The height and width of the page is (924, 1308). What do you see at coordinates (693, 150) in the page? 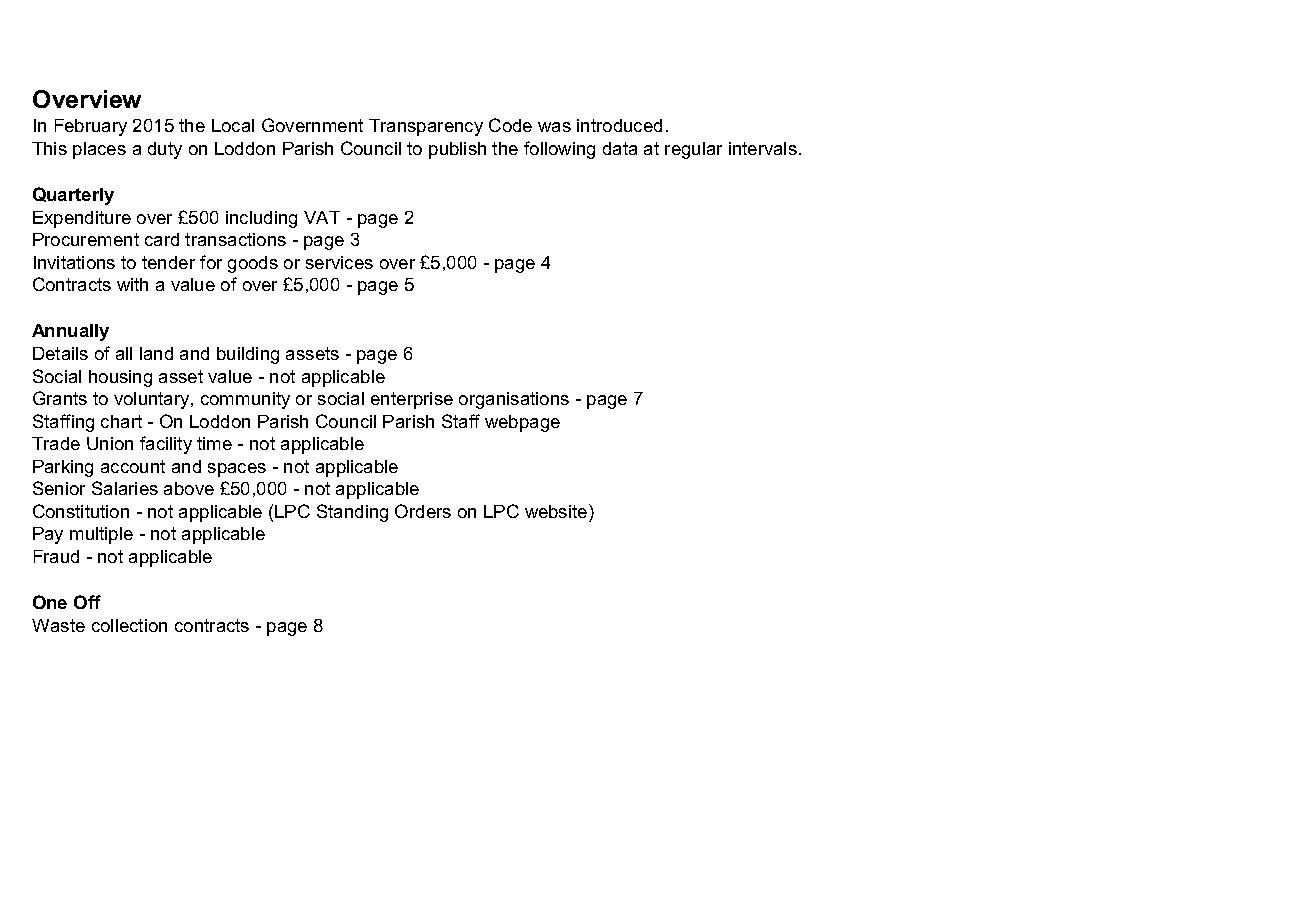
I see `regular` at bounding box center [693, 150].
